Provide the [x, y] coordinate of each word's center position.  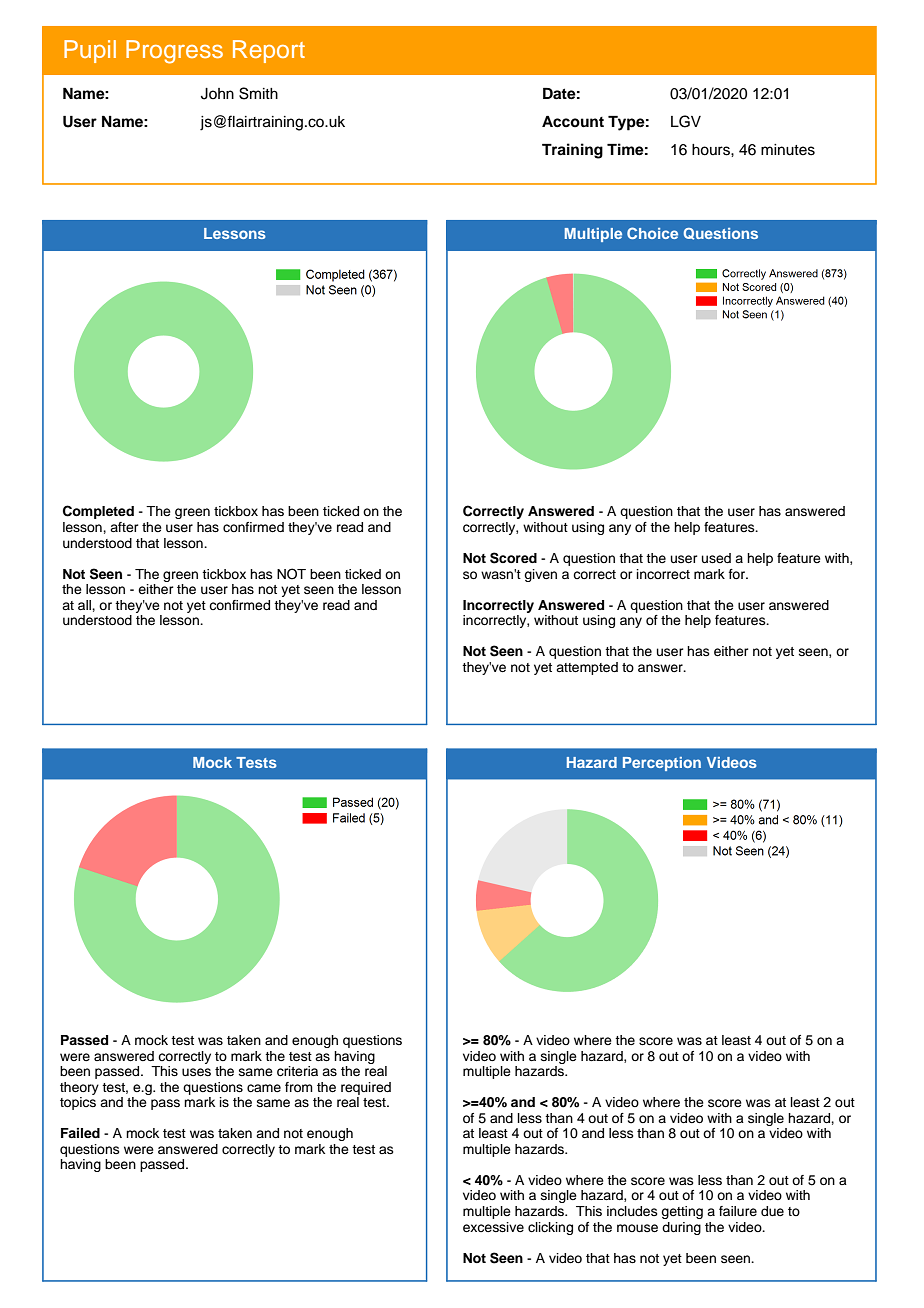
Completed [98, 512]
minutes [788, 150]
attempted [587, 668]
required [366, 1088]
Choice [652, 233]
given [540, 575]
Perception [662, 764]
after [124, 527]
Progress [174, 52]
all [85, 605]
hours [712, 150]
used [716, 558]
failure [738, 1211]
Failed [80, 1133]
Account [573, 122]
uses [196, 1072]
